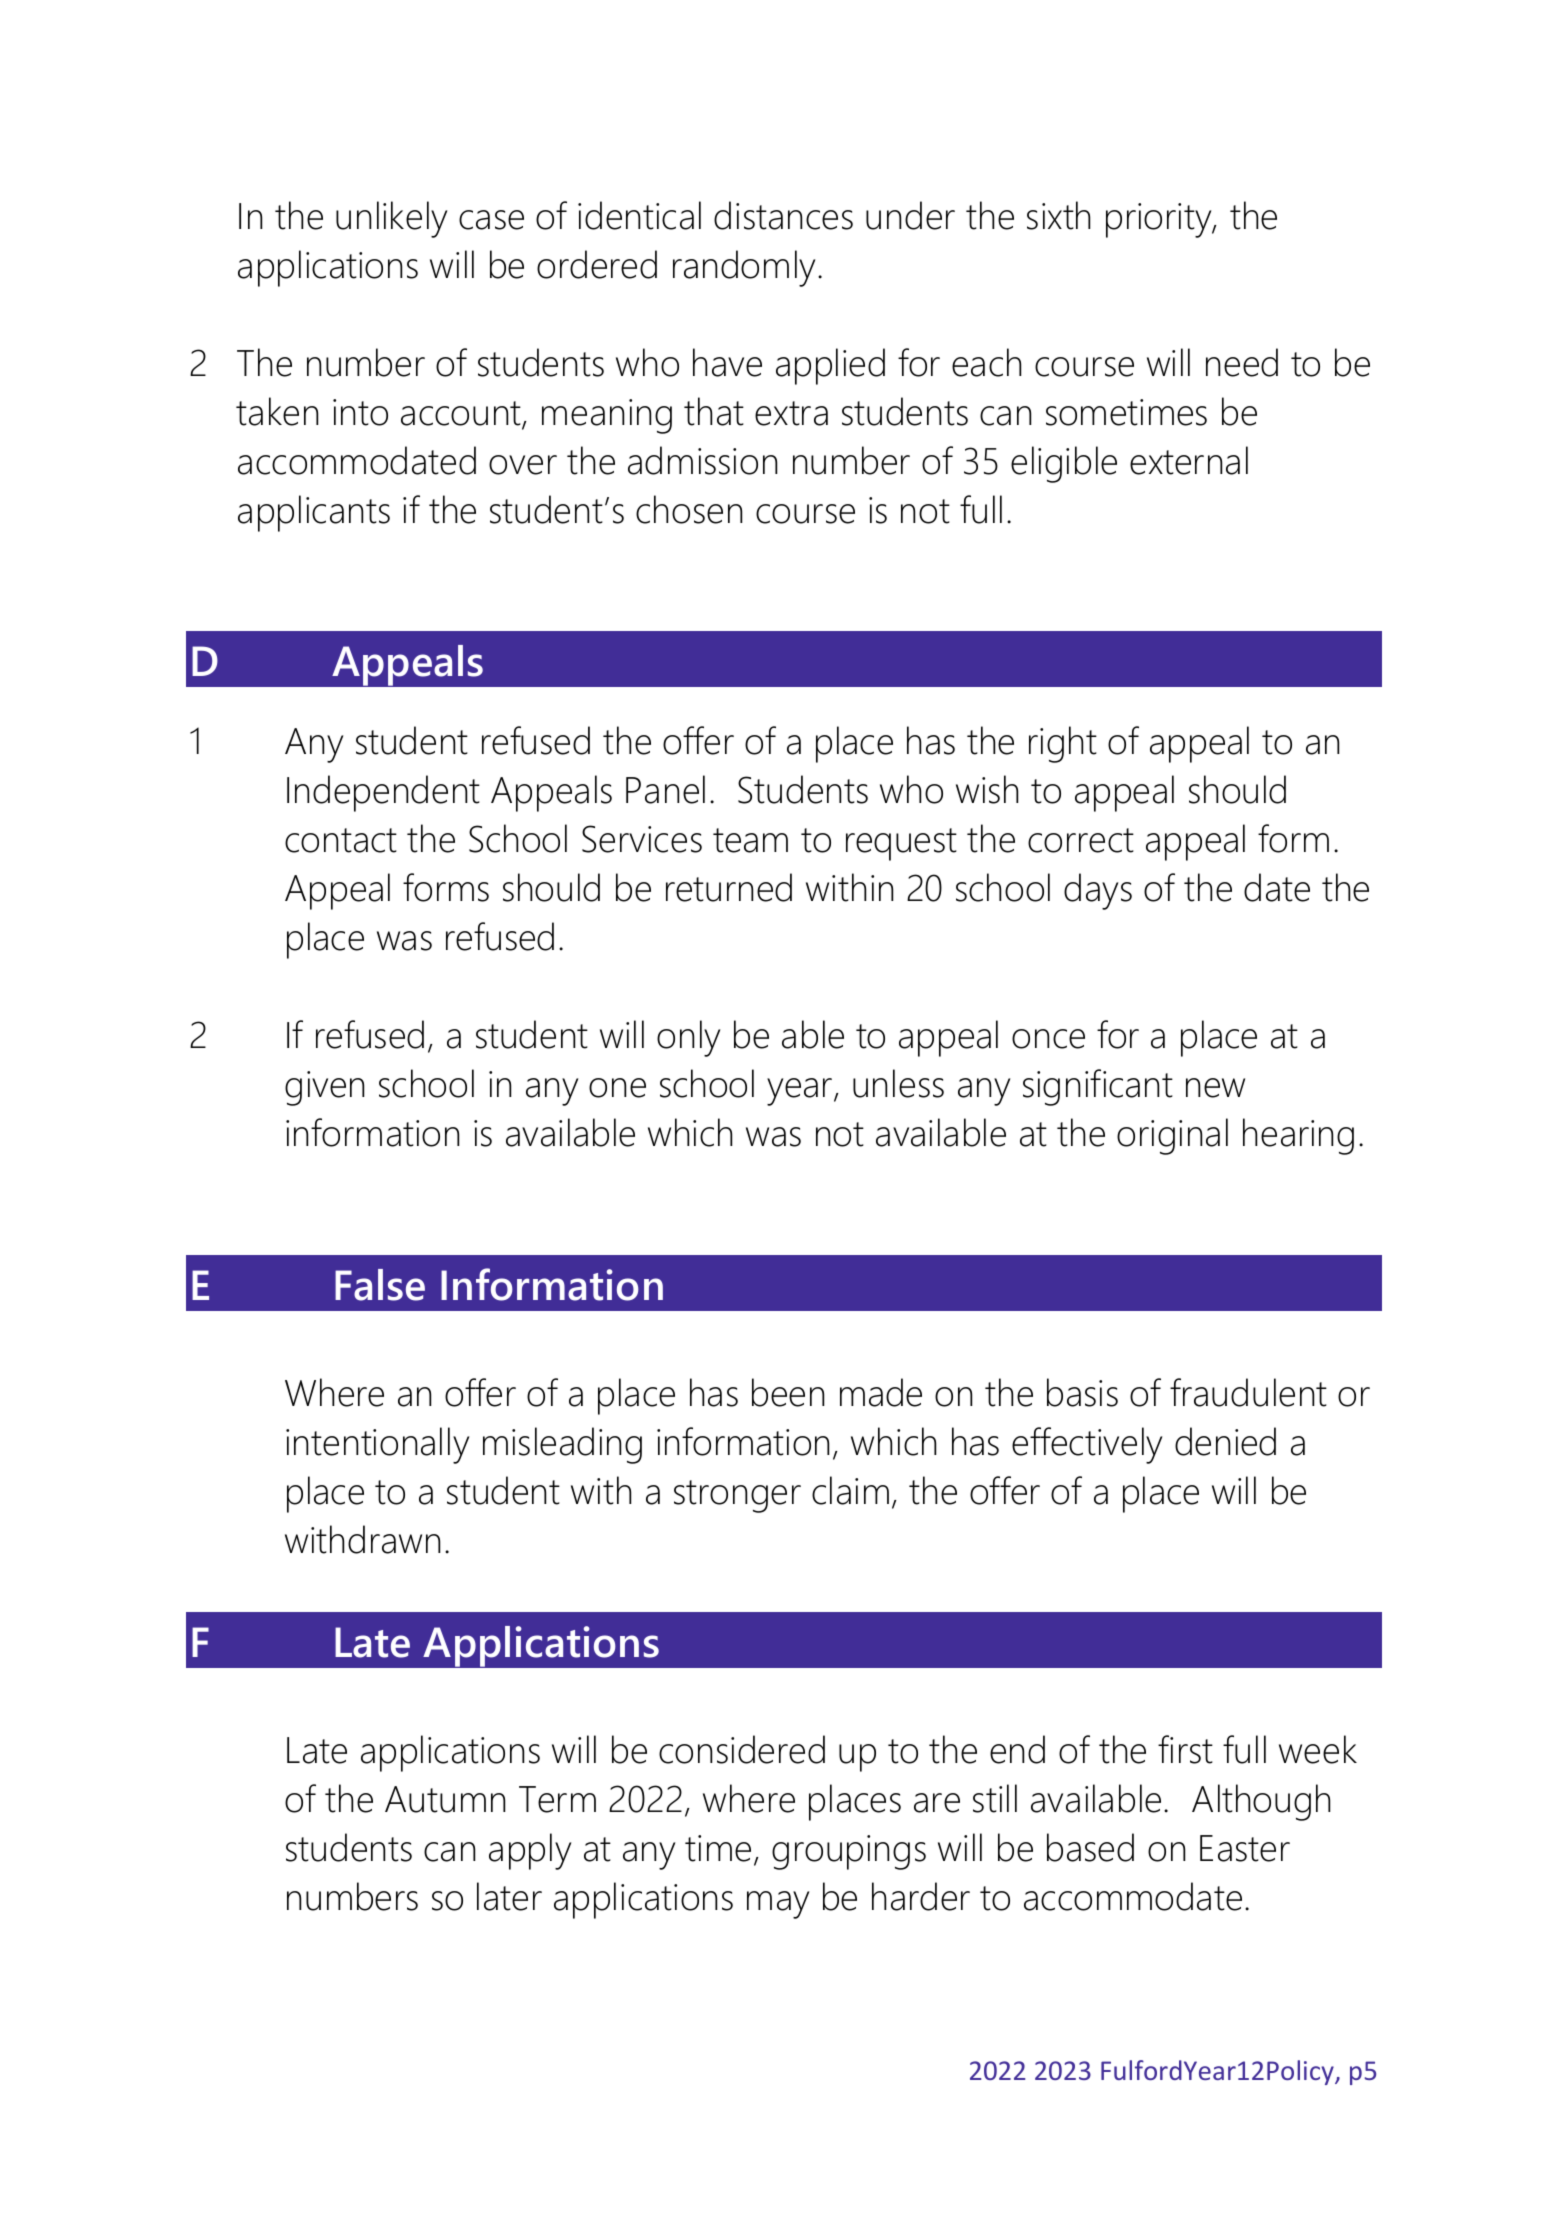 This page has height=2217, width=1567. What do you see at coordinates (849, 1852) in the page?
I see `groupings` at bounding box center [849, 1852].
